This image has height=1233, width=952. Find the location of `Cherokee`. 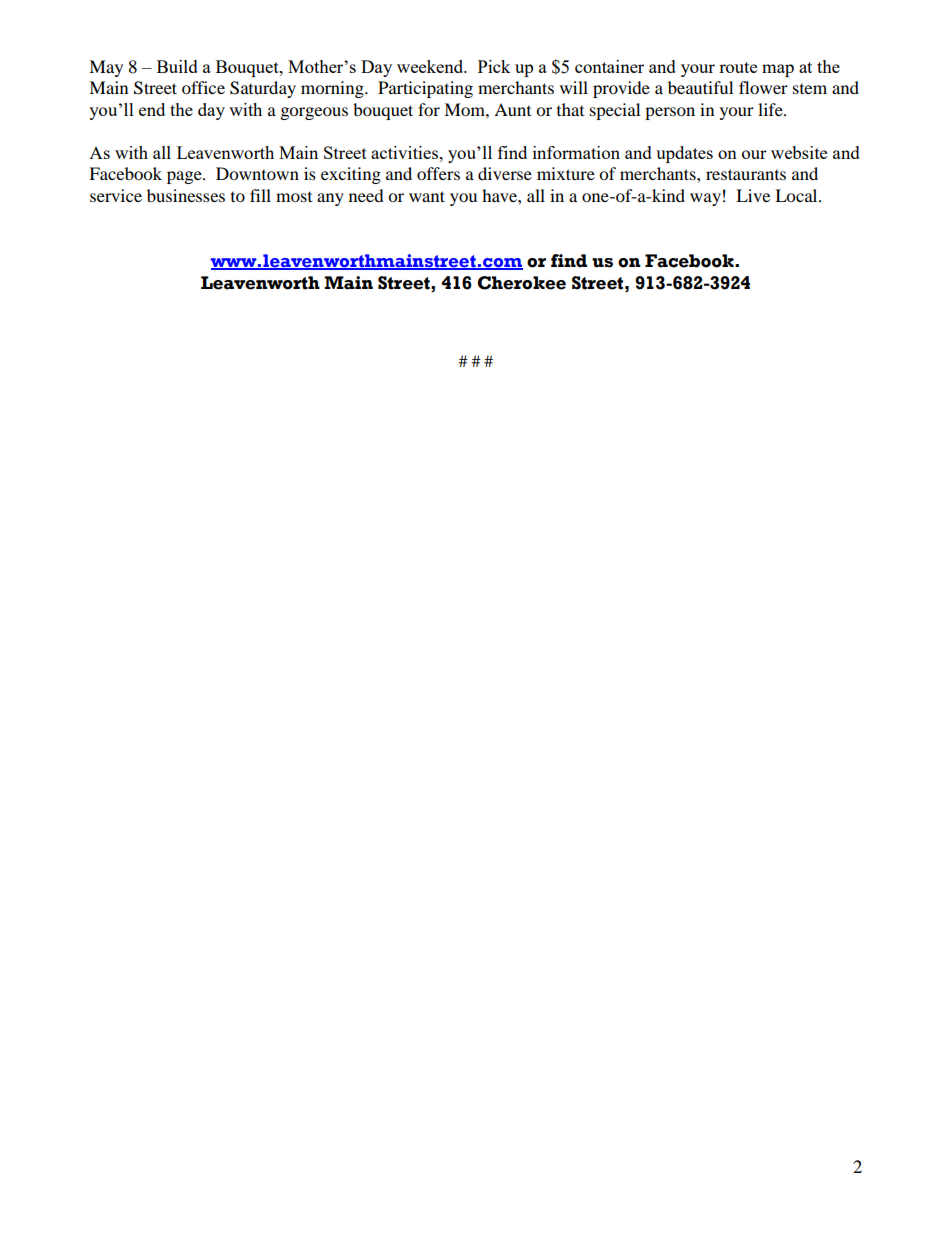

Cherokee is located at coordinates (522, 283).
